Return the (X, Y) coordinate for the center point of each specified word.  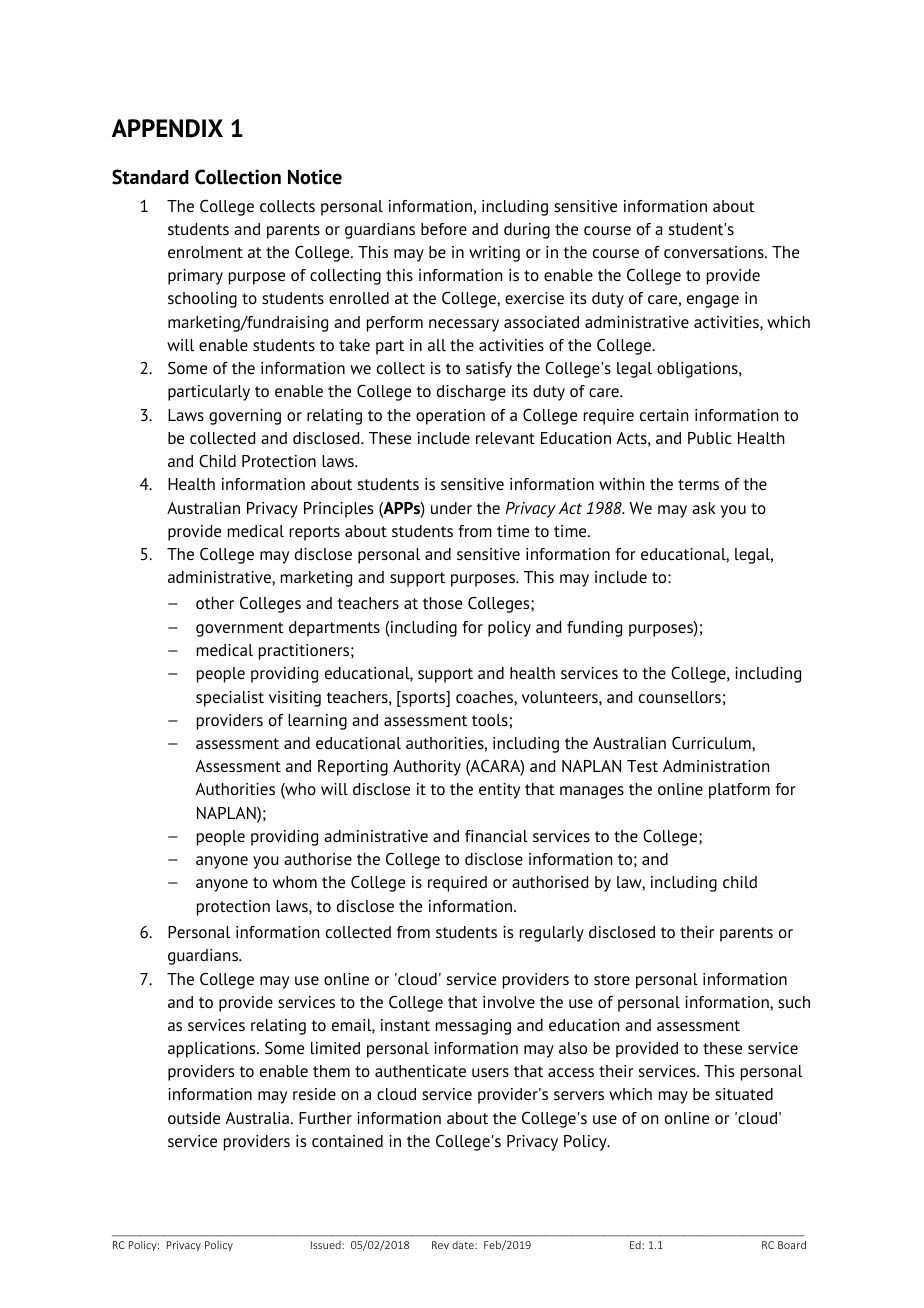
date (464, 1245)
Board (792, 1244)
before (444, 229)
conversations (715, 252)
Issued (327, 1245)
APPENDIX (167, 128)
